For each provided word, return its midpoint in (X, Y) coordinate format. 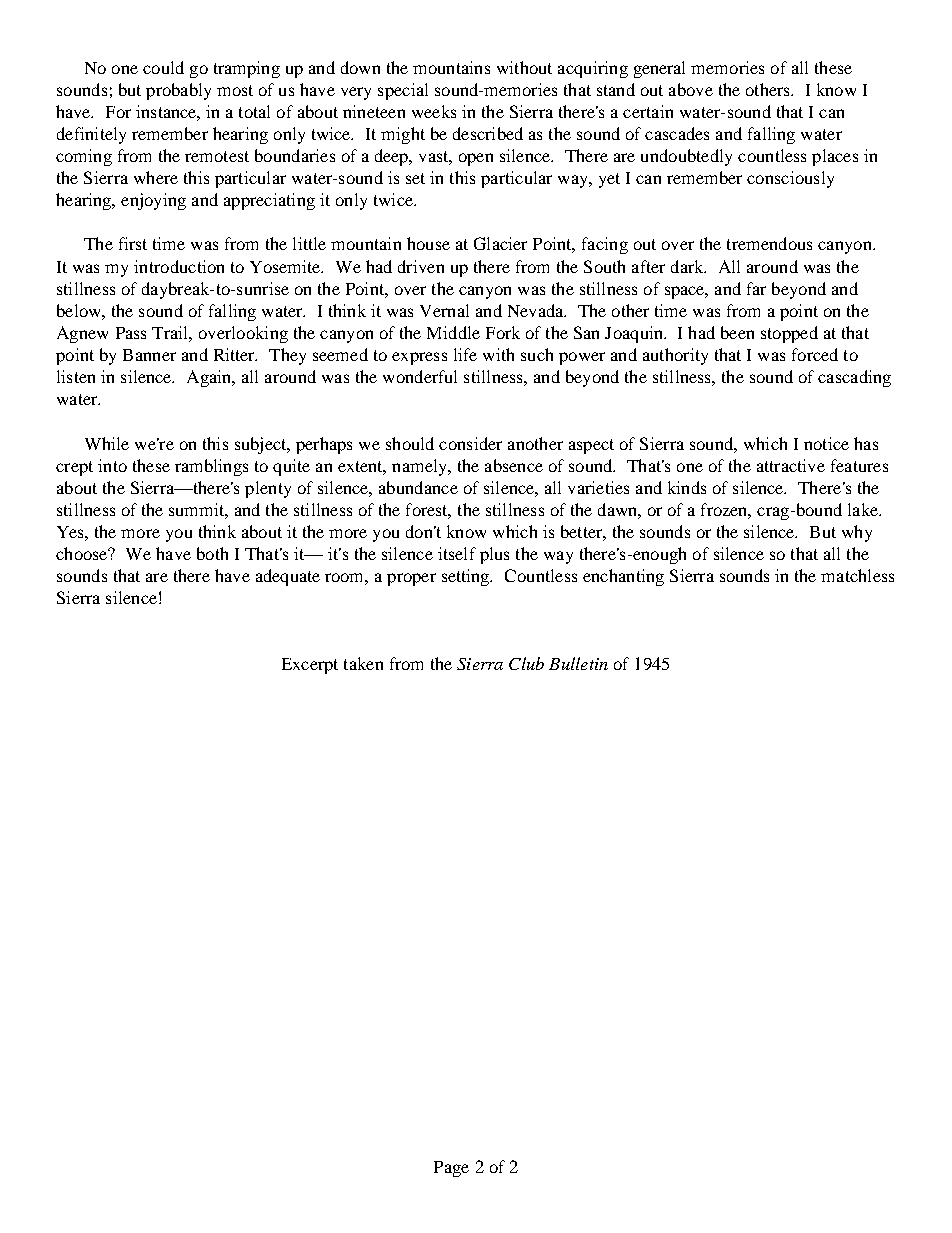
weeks (434, 111)
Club (526, 663)
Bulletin (578, 663)
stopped (789, 334)
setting (467, 577)
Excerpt (310, 666)
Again (210, 378)
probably (178, 91)
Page (451, 1169)
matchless (857, 575)
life (465, 354)
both (212, 553)
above (691, 89)
